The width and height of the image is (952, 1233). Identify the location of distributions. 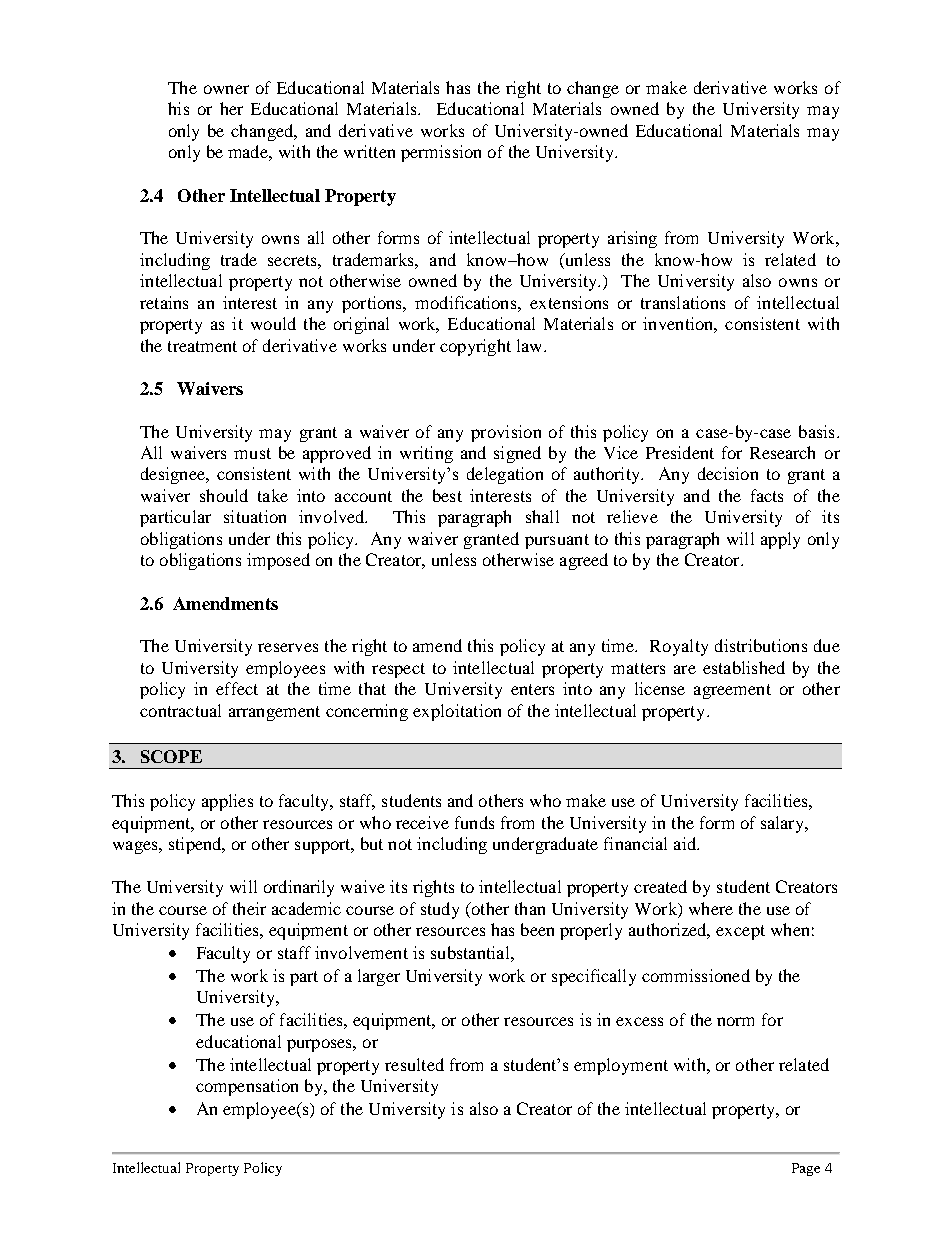
(761, 645).
